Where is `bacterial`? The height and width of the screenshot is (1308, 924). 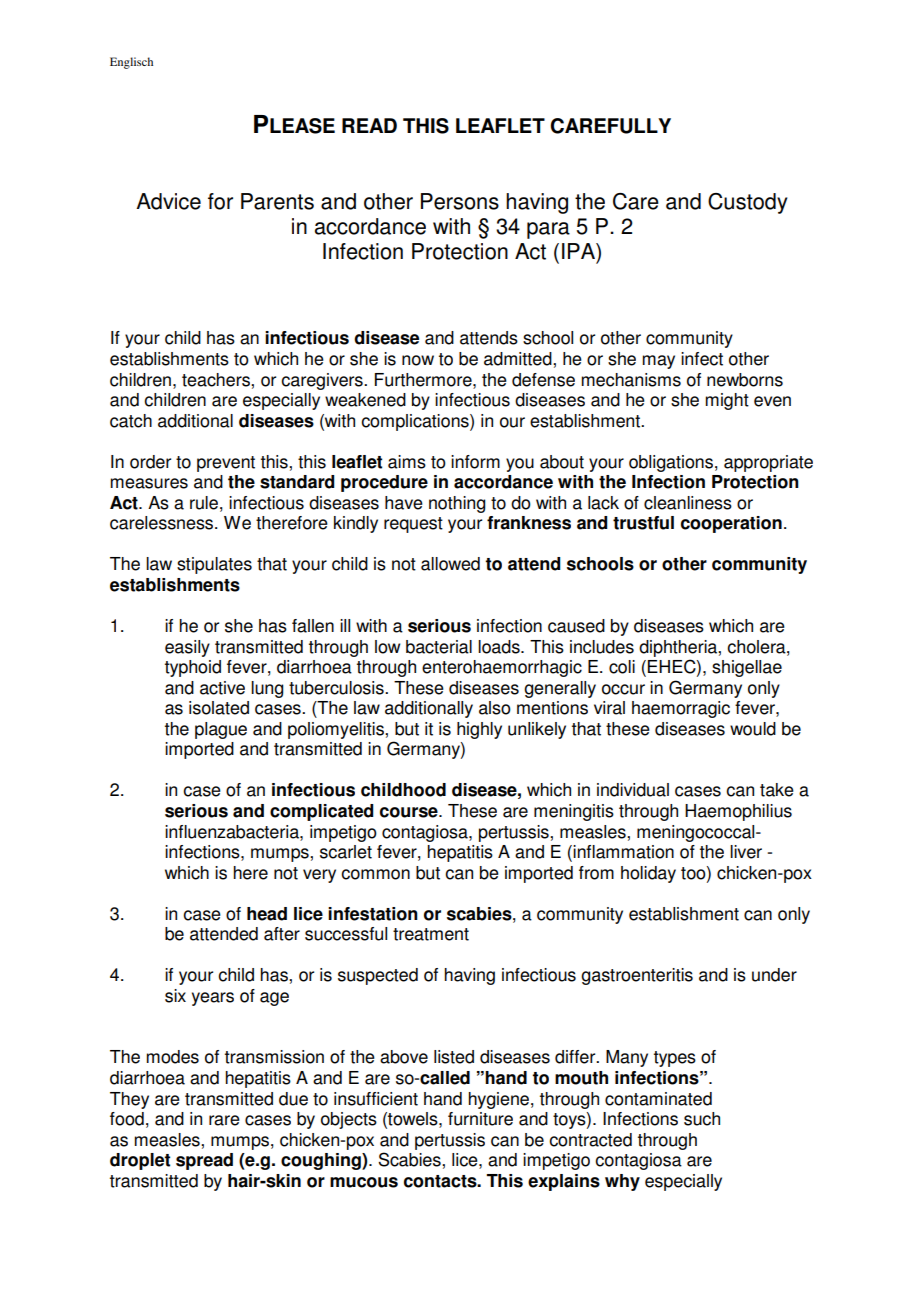 bacterial is located at coordinates (439, 647).
